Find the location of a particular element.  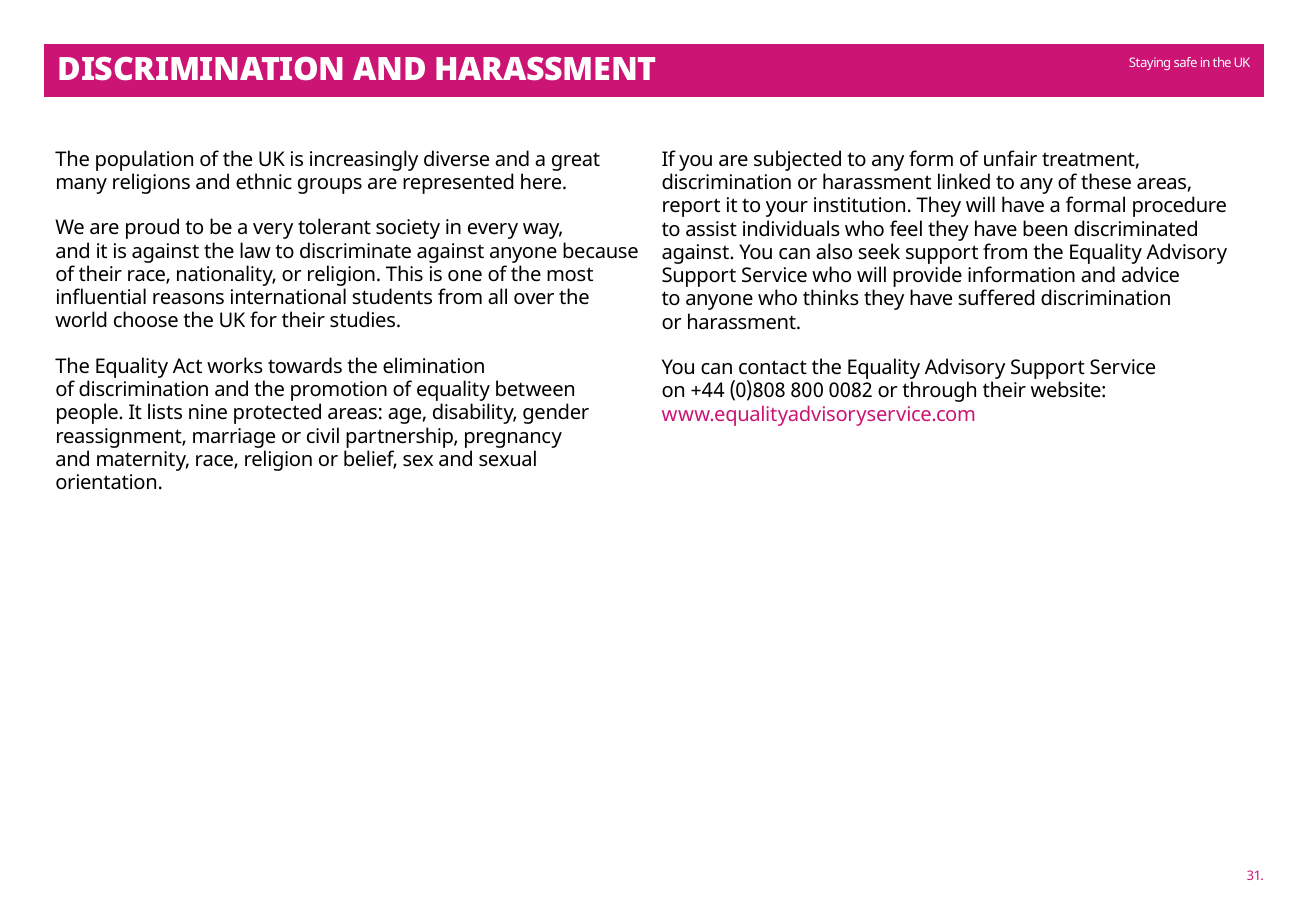

maternity is located at coordinates (143, 461).
